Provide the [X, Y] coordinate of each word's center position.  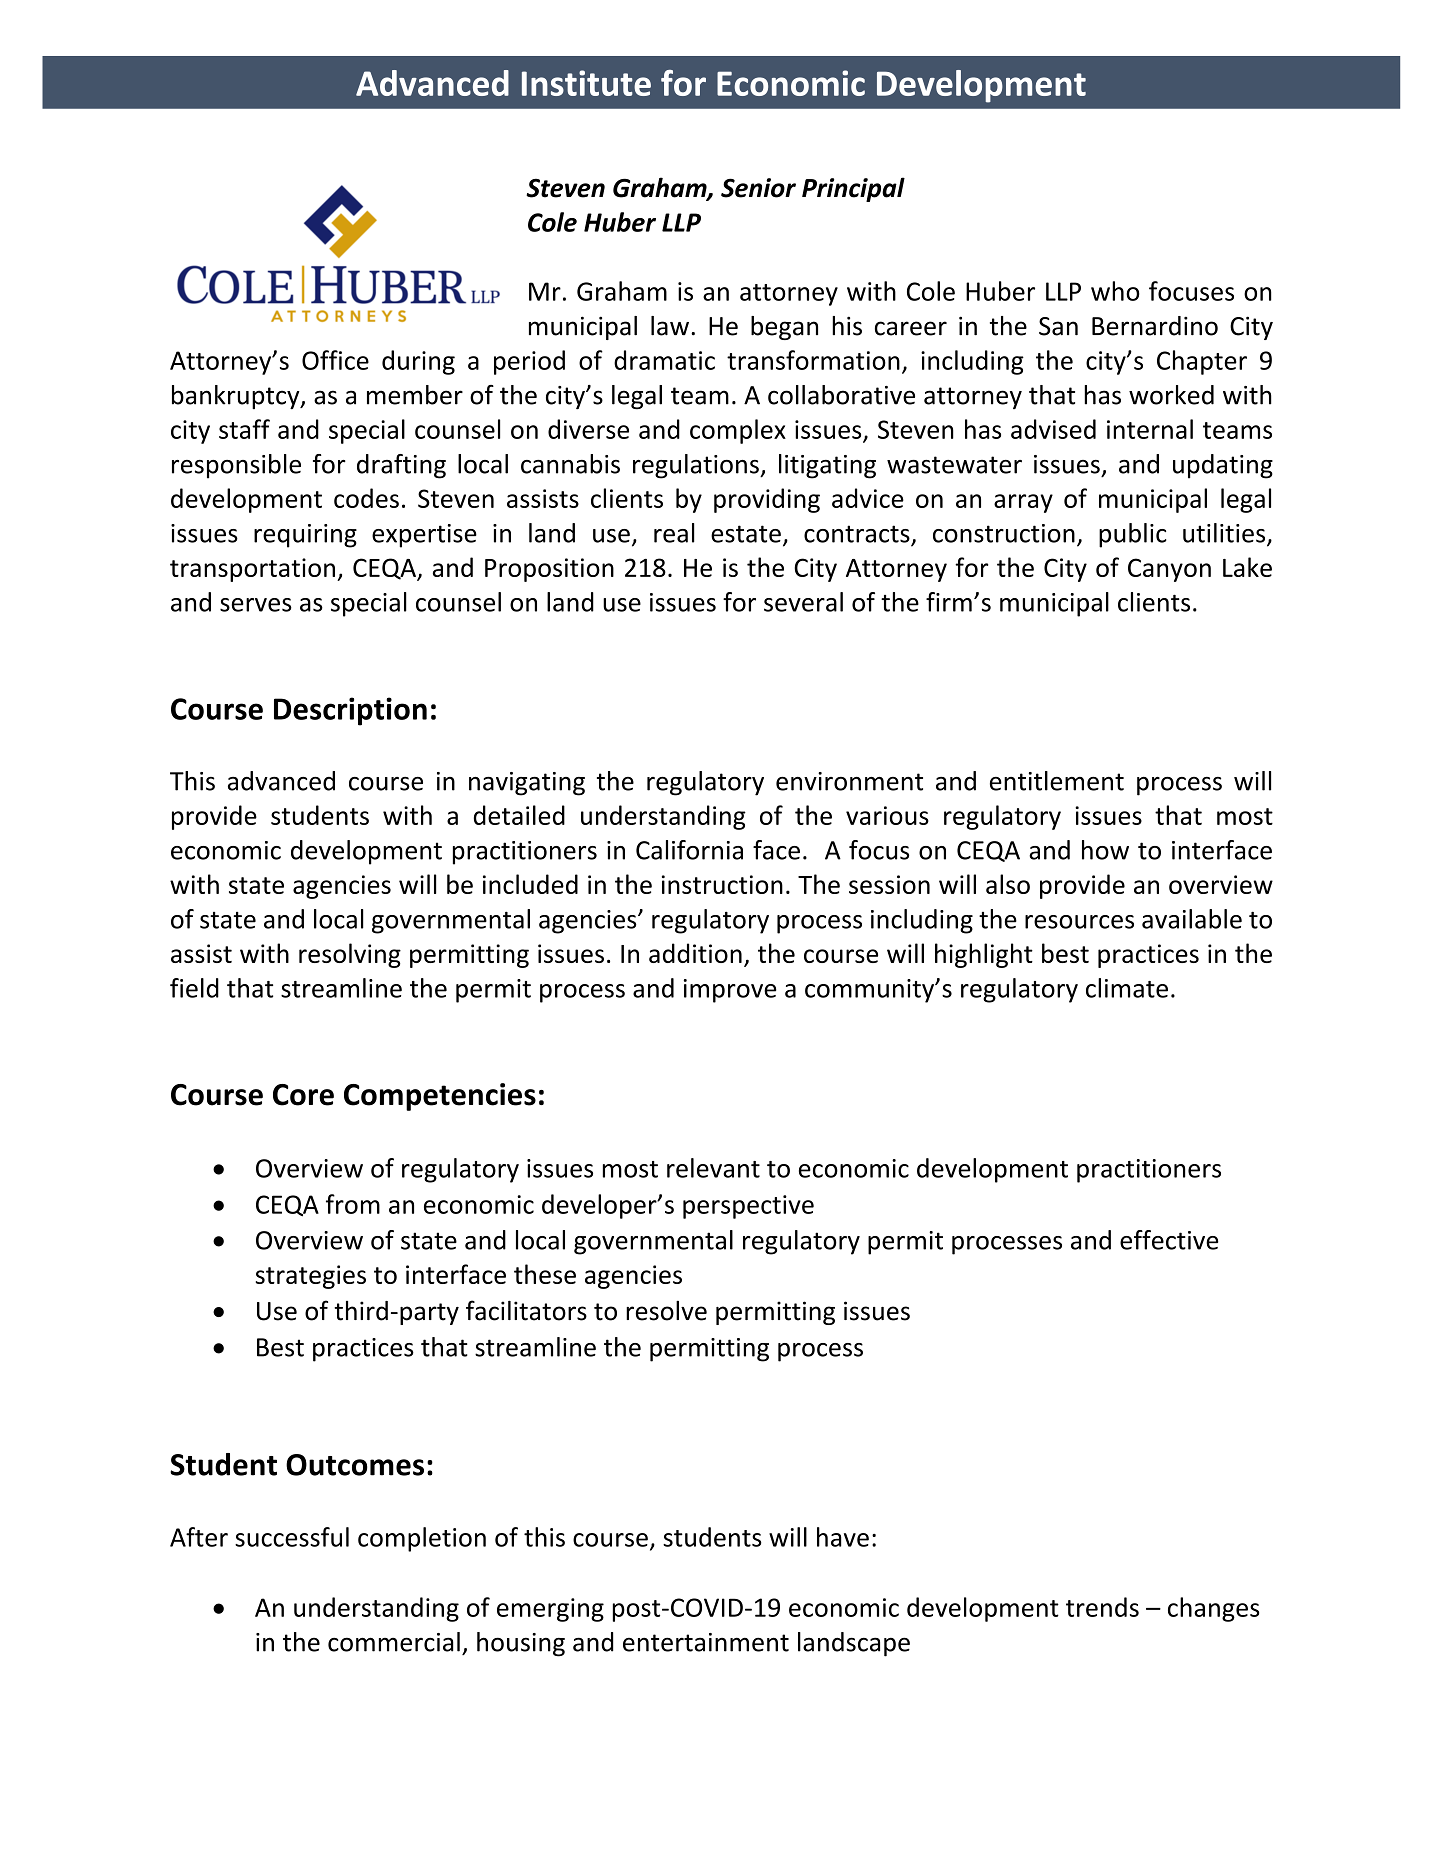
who [1115, 291]
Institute [586, 83]
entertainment [706, 1642]
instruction [722, 884]
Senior [758, 188]
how [1105, 850]
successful [292, 1537]
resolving [350, 955]
